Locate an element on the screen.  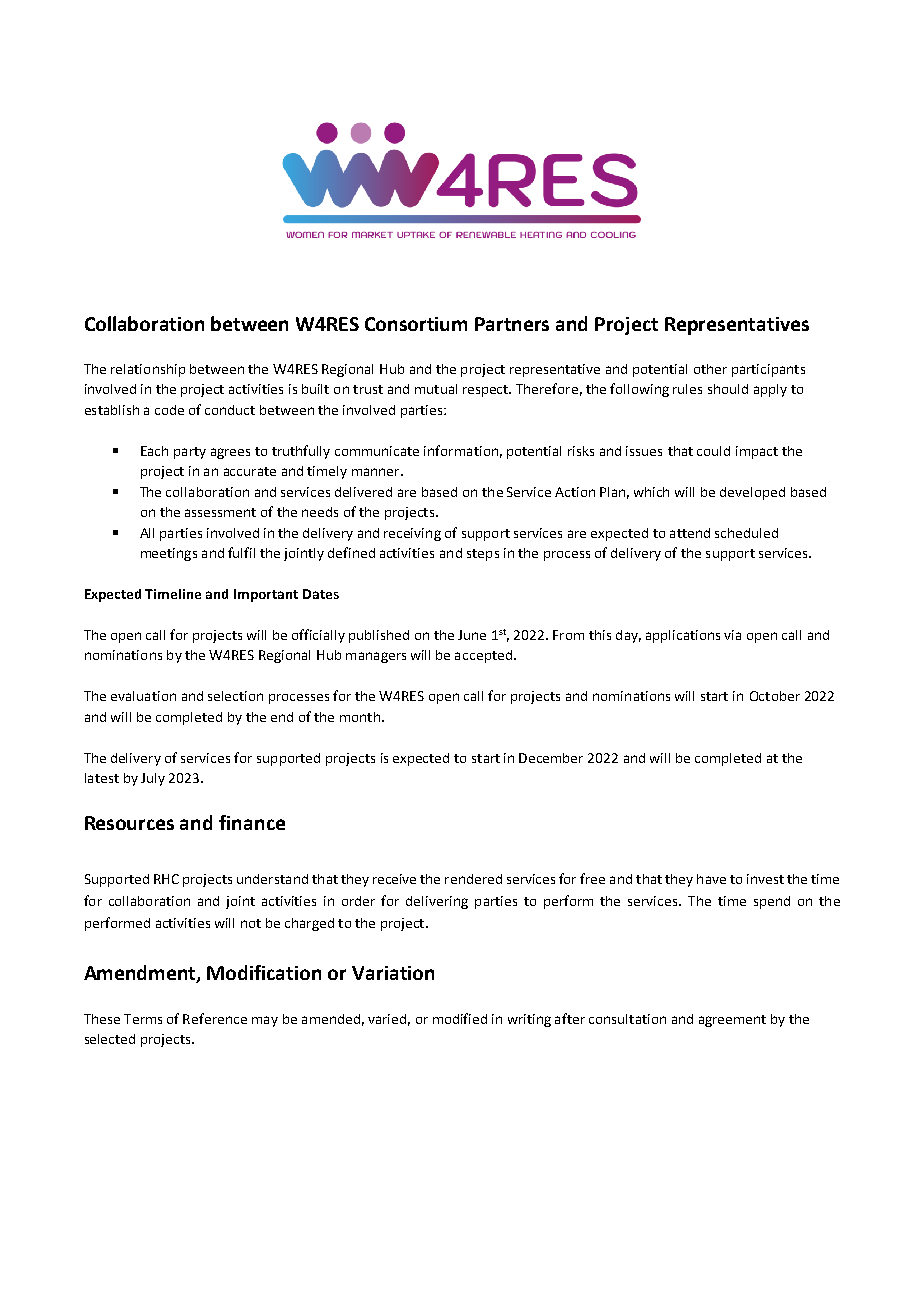
relationship is located at coordinates (148, 370).
